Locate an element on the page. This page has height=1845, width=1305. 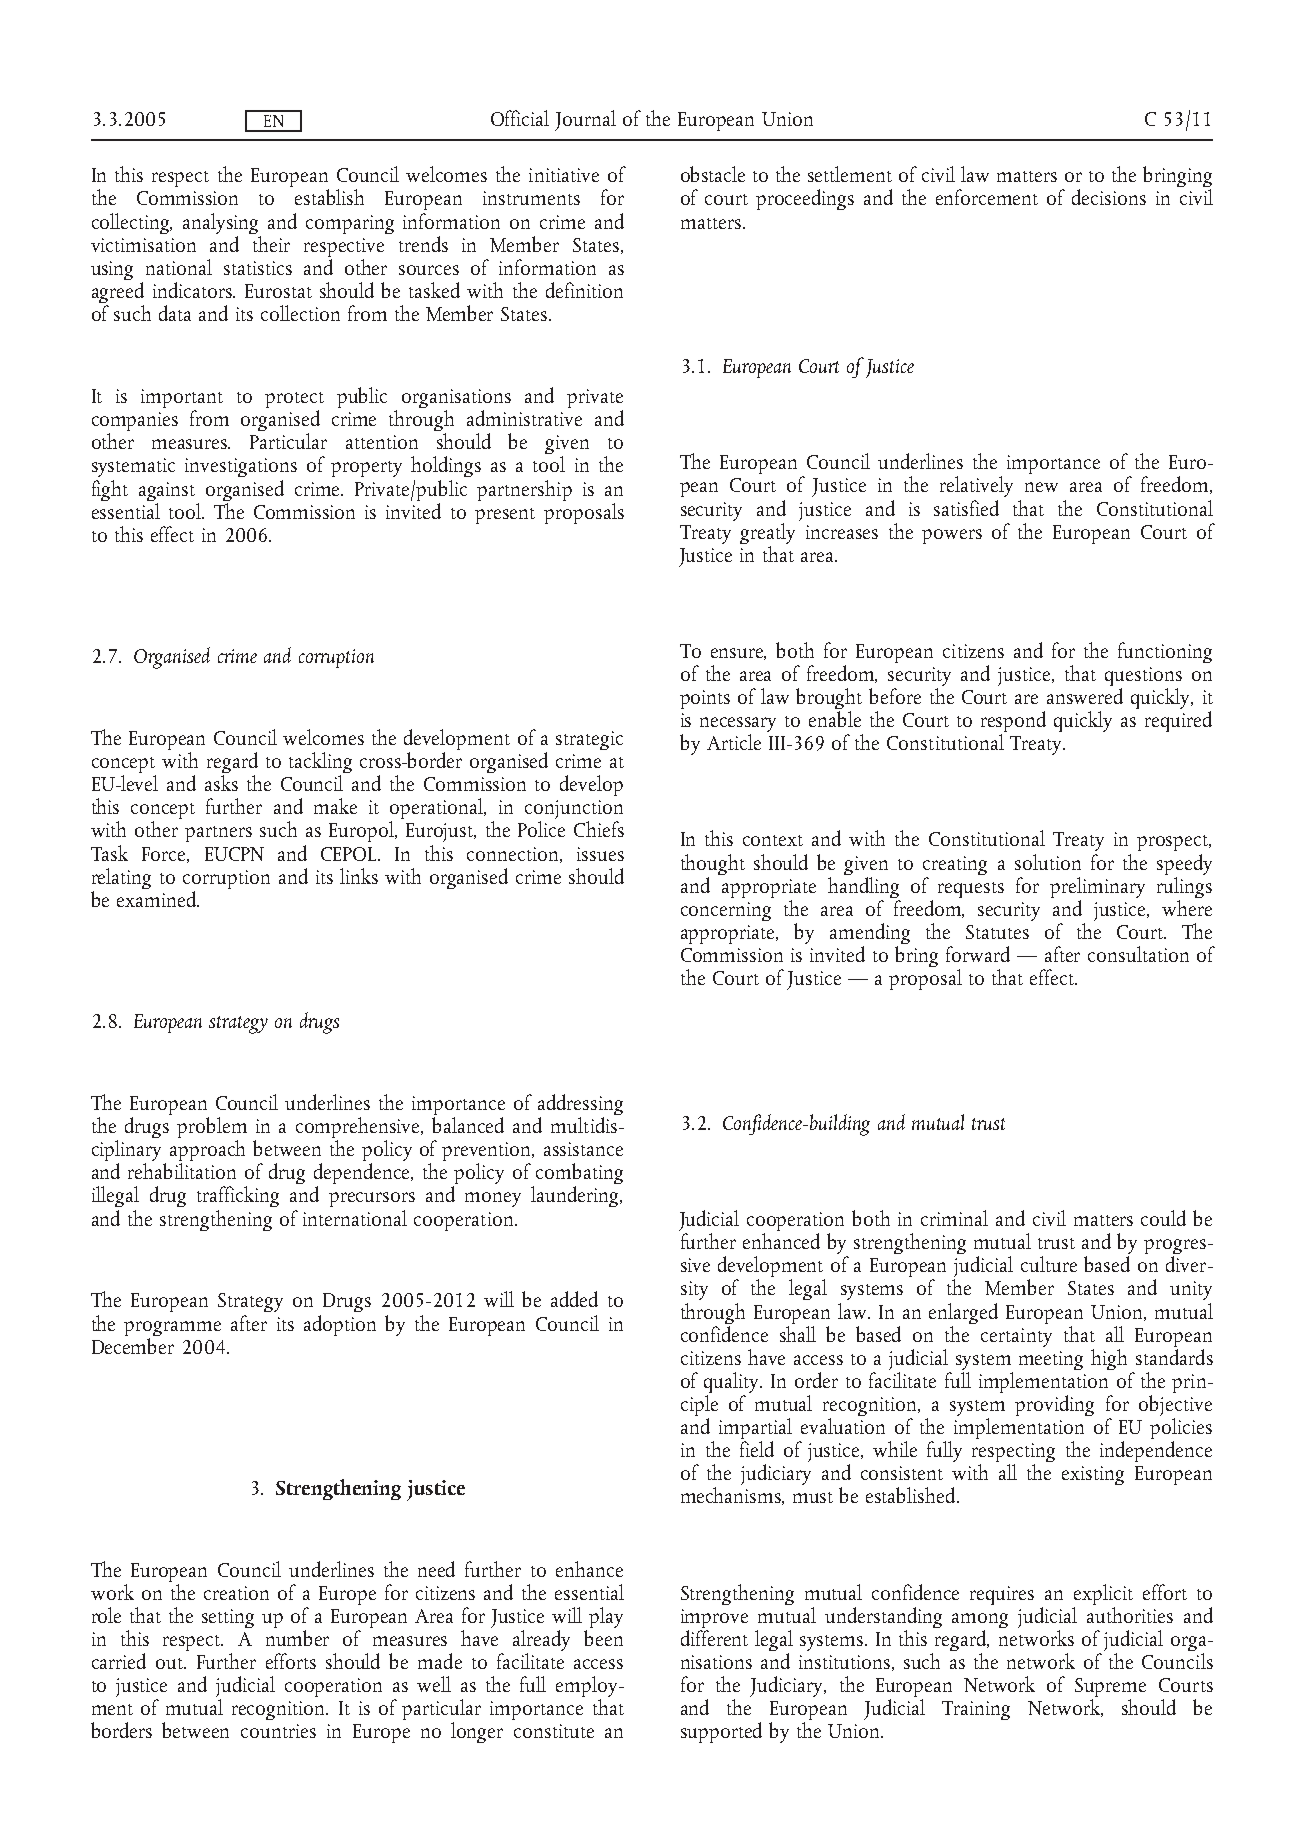
obstacle is located at coordinates (713, 174).
